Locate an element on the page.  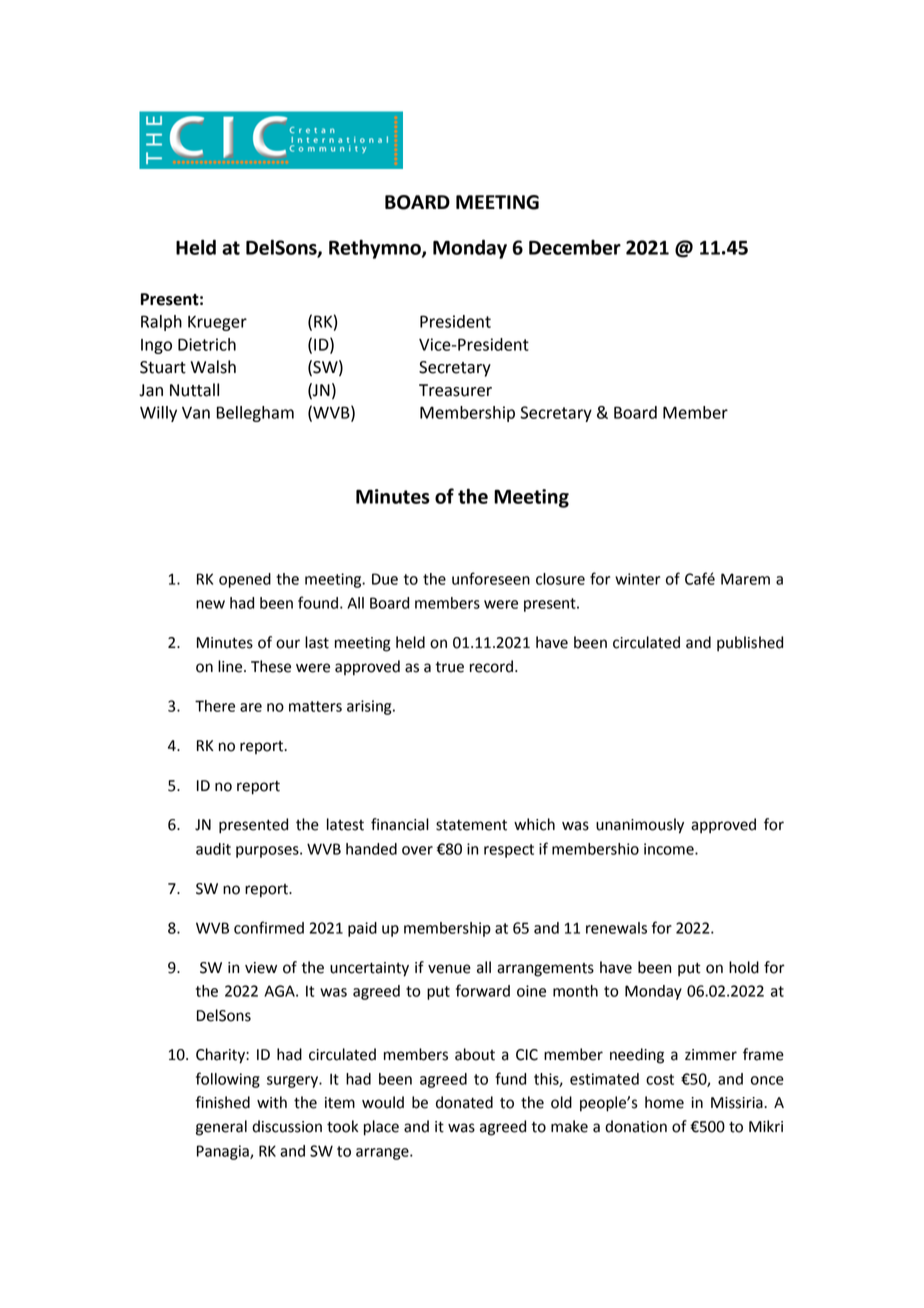
Krueger is located at coordinates (217, 323).
